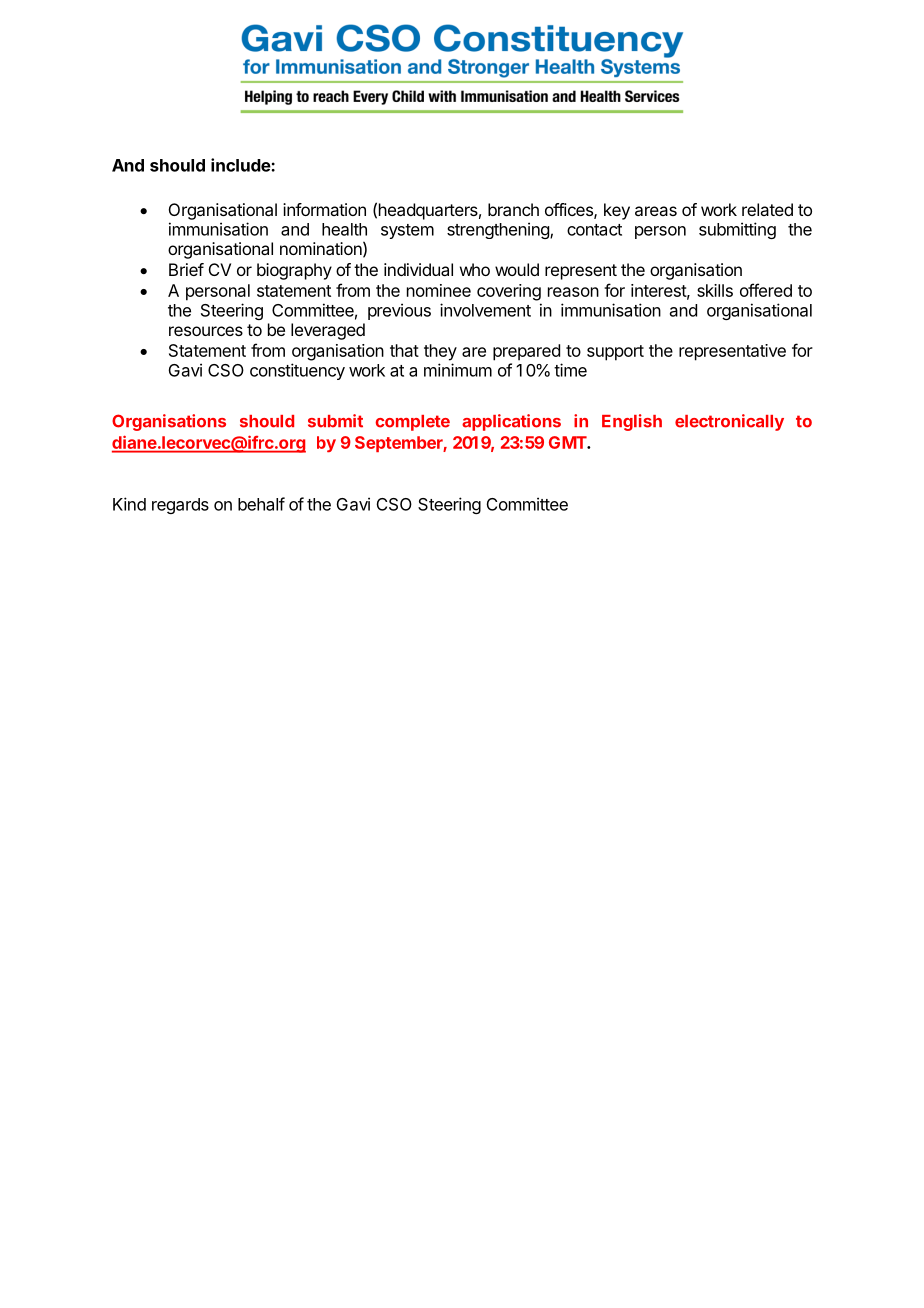  I want to click on branch, so click(513, 209).
